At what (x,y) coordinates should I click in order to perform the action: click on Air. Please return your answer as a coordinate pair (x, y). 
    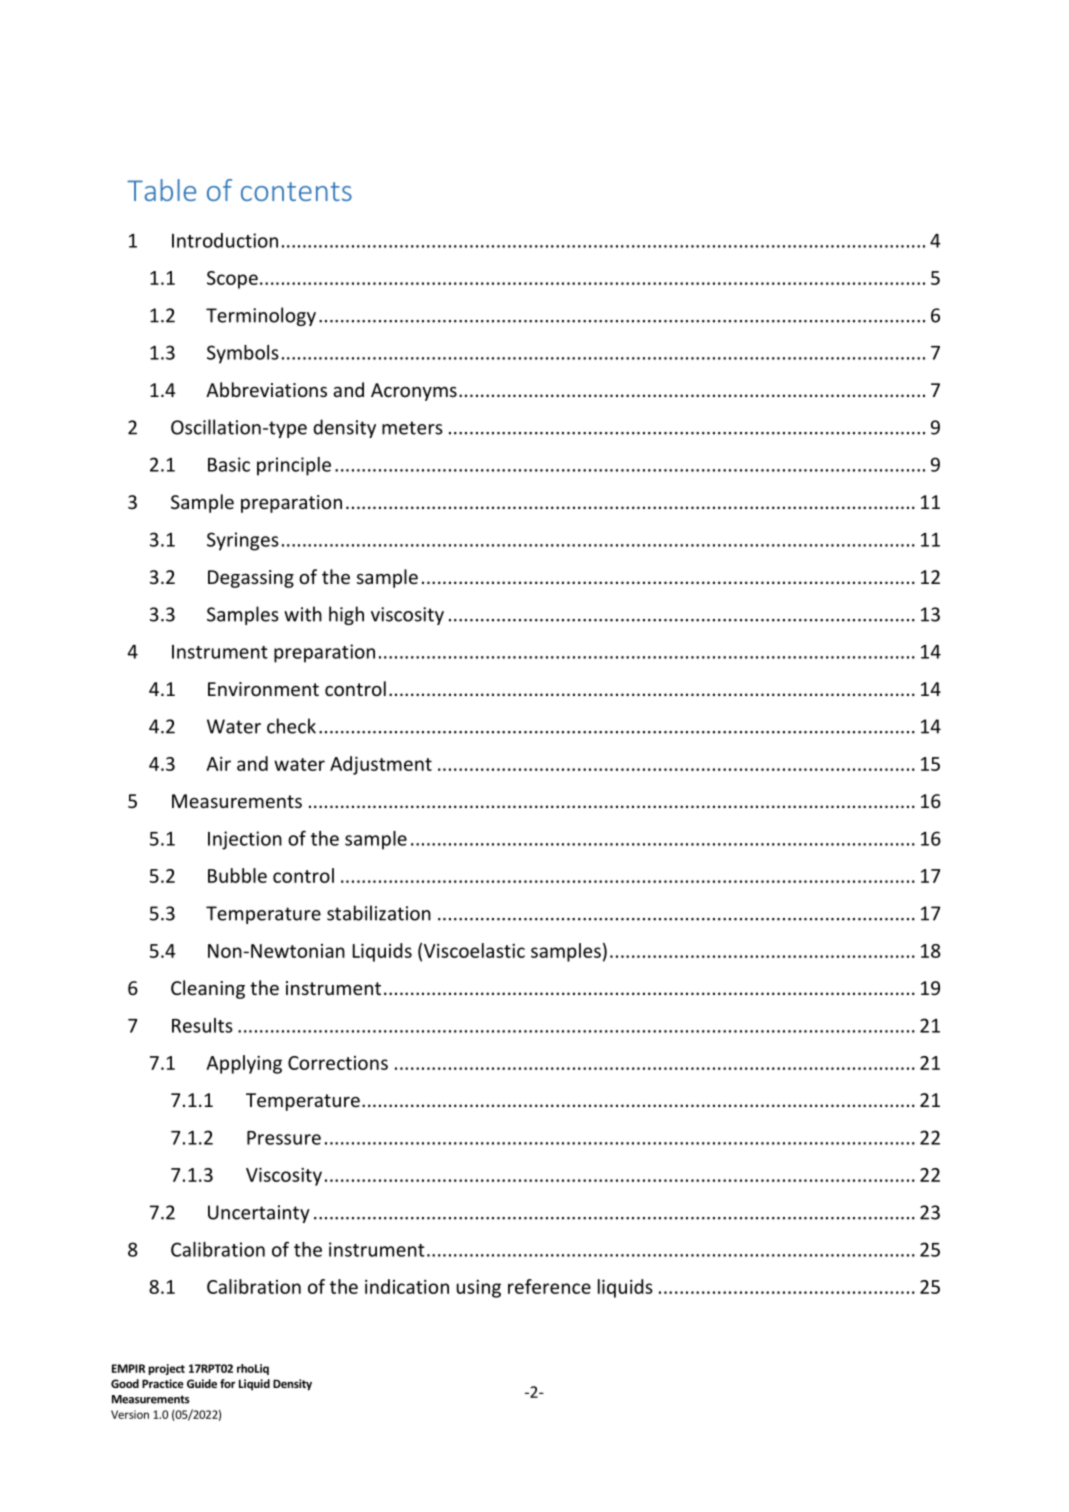
    Looking at the image, I should click on (218, 764).
